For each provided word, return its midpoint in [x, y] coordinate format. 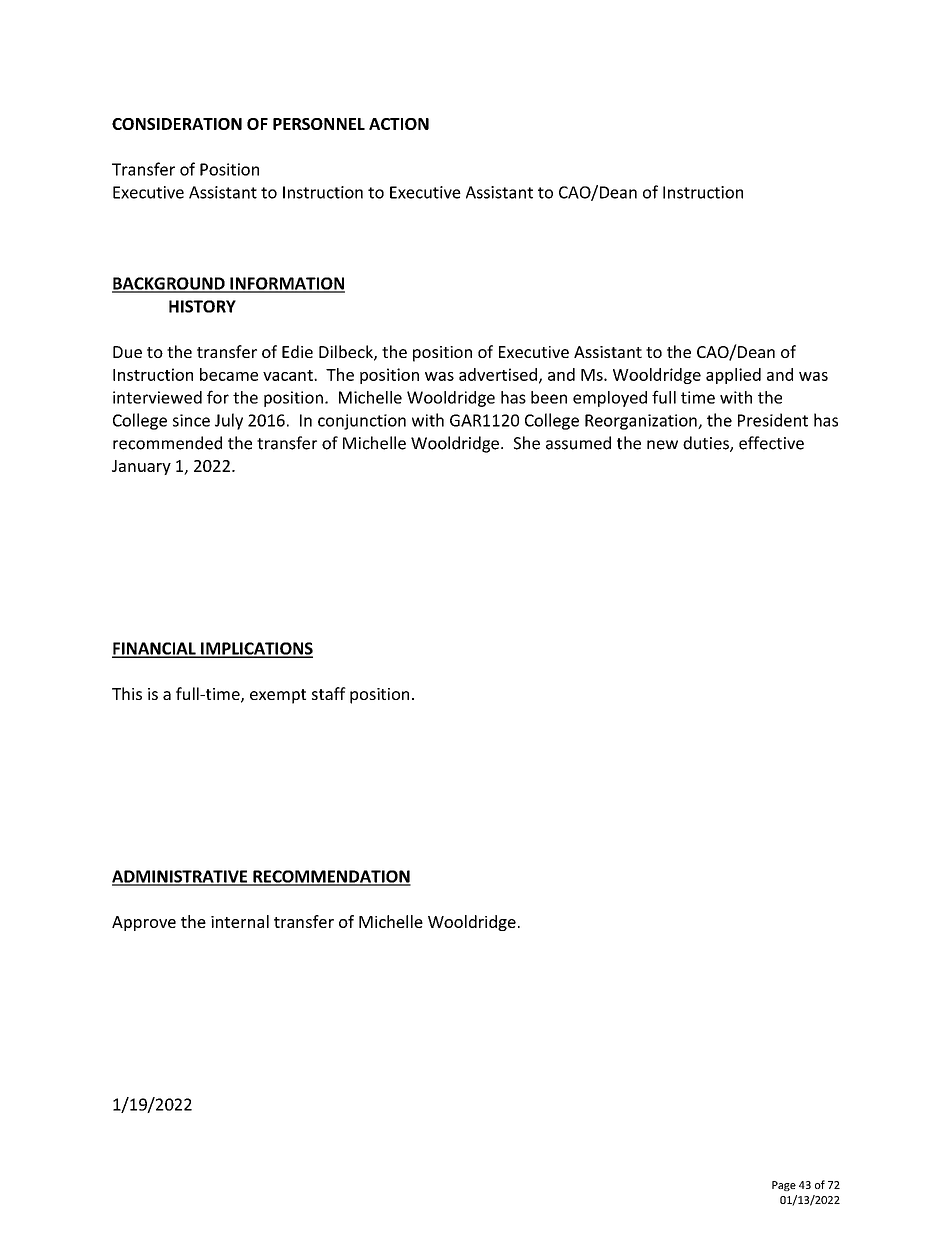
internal [240, 921]
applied [733, 376]
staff [329, 693]
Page [784, 1186]
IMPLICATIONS [256, 649]
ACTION [399, 124]
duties [707, 444]
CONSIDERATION [177, 124]
